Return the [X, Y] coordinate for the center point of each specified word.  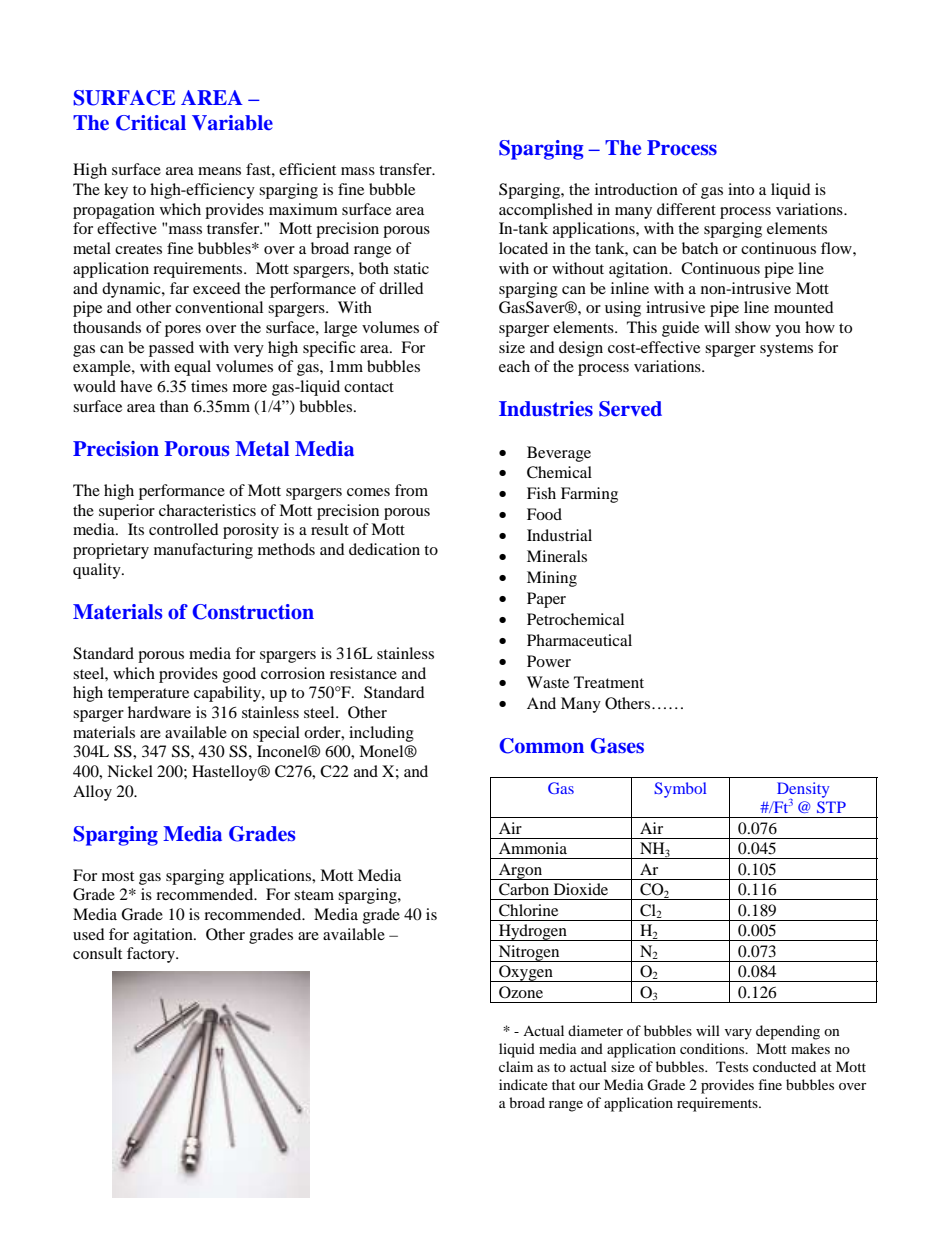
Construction [253, 612]
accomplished [546, 211]
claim [516, 1066]
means [219, 171]
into [741, 189]
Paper [546, 600]
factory [152, 955]
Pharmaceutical [579, 640]
